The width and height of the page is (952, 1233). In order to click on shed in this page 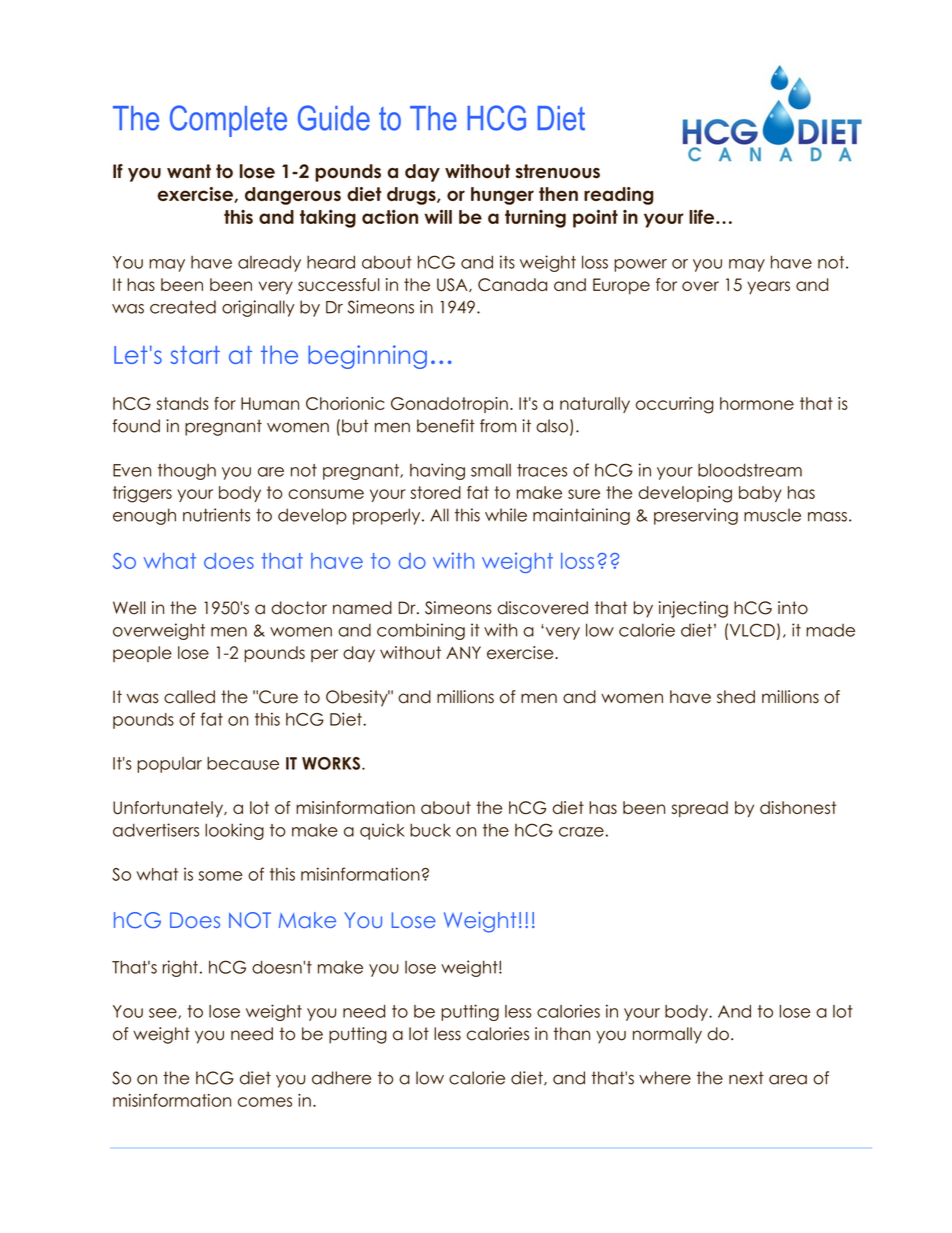, I will do `click(736, 697)`.
